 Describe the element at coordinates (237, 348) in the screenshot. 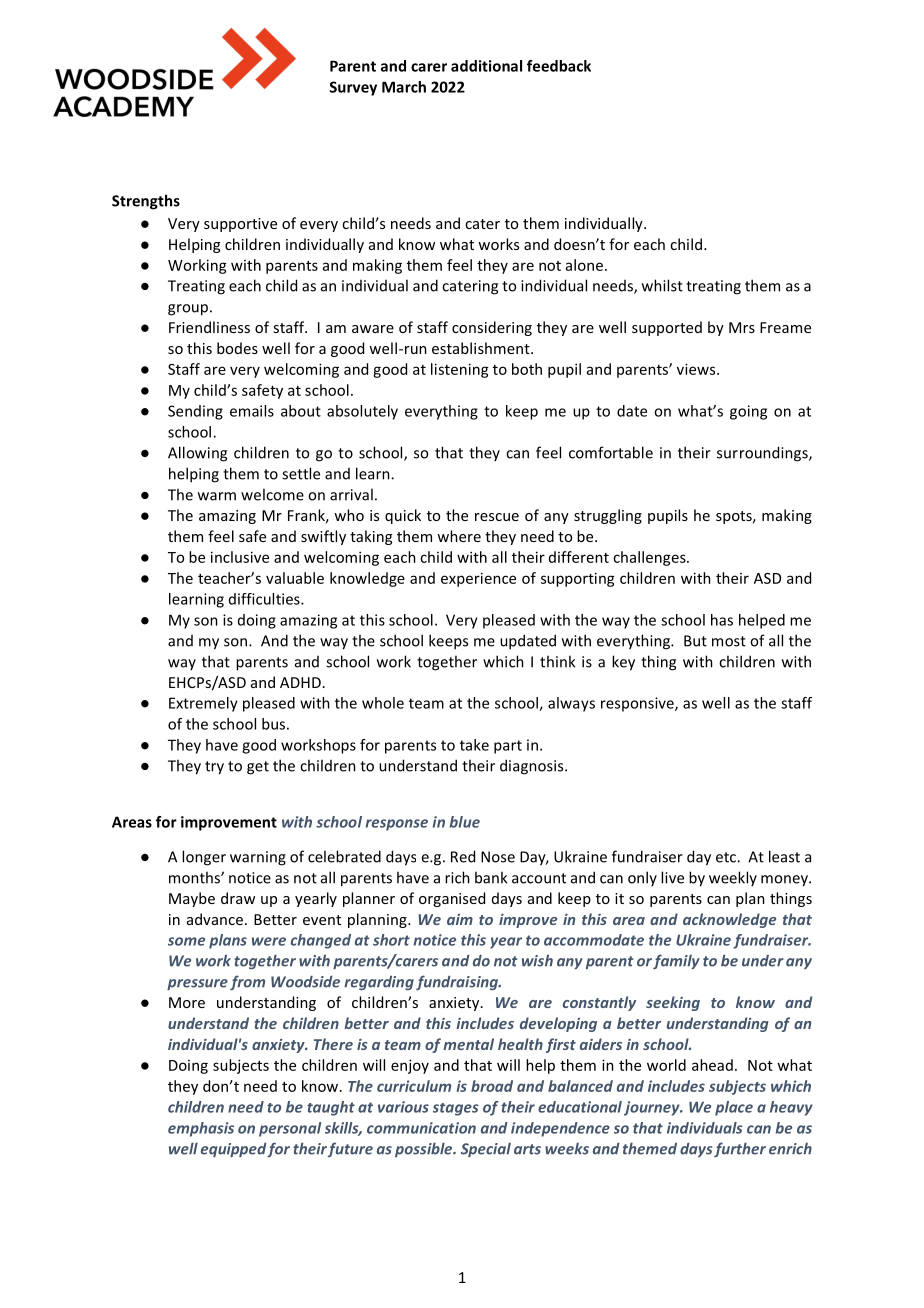

I see `bodes` at that location.
